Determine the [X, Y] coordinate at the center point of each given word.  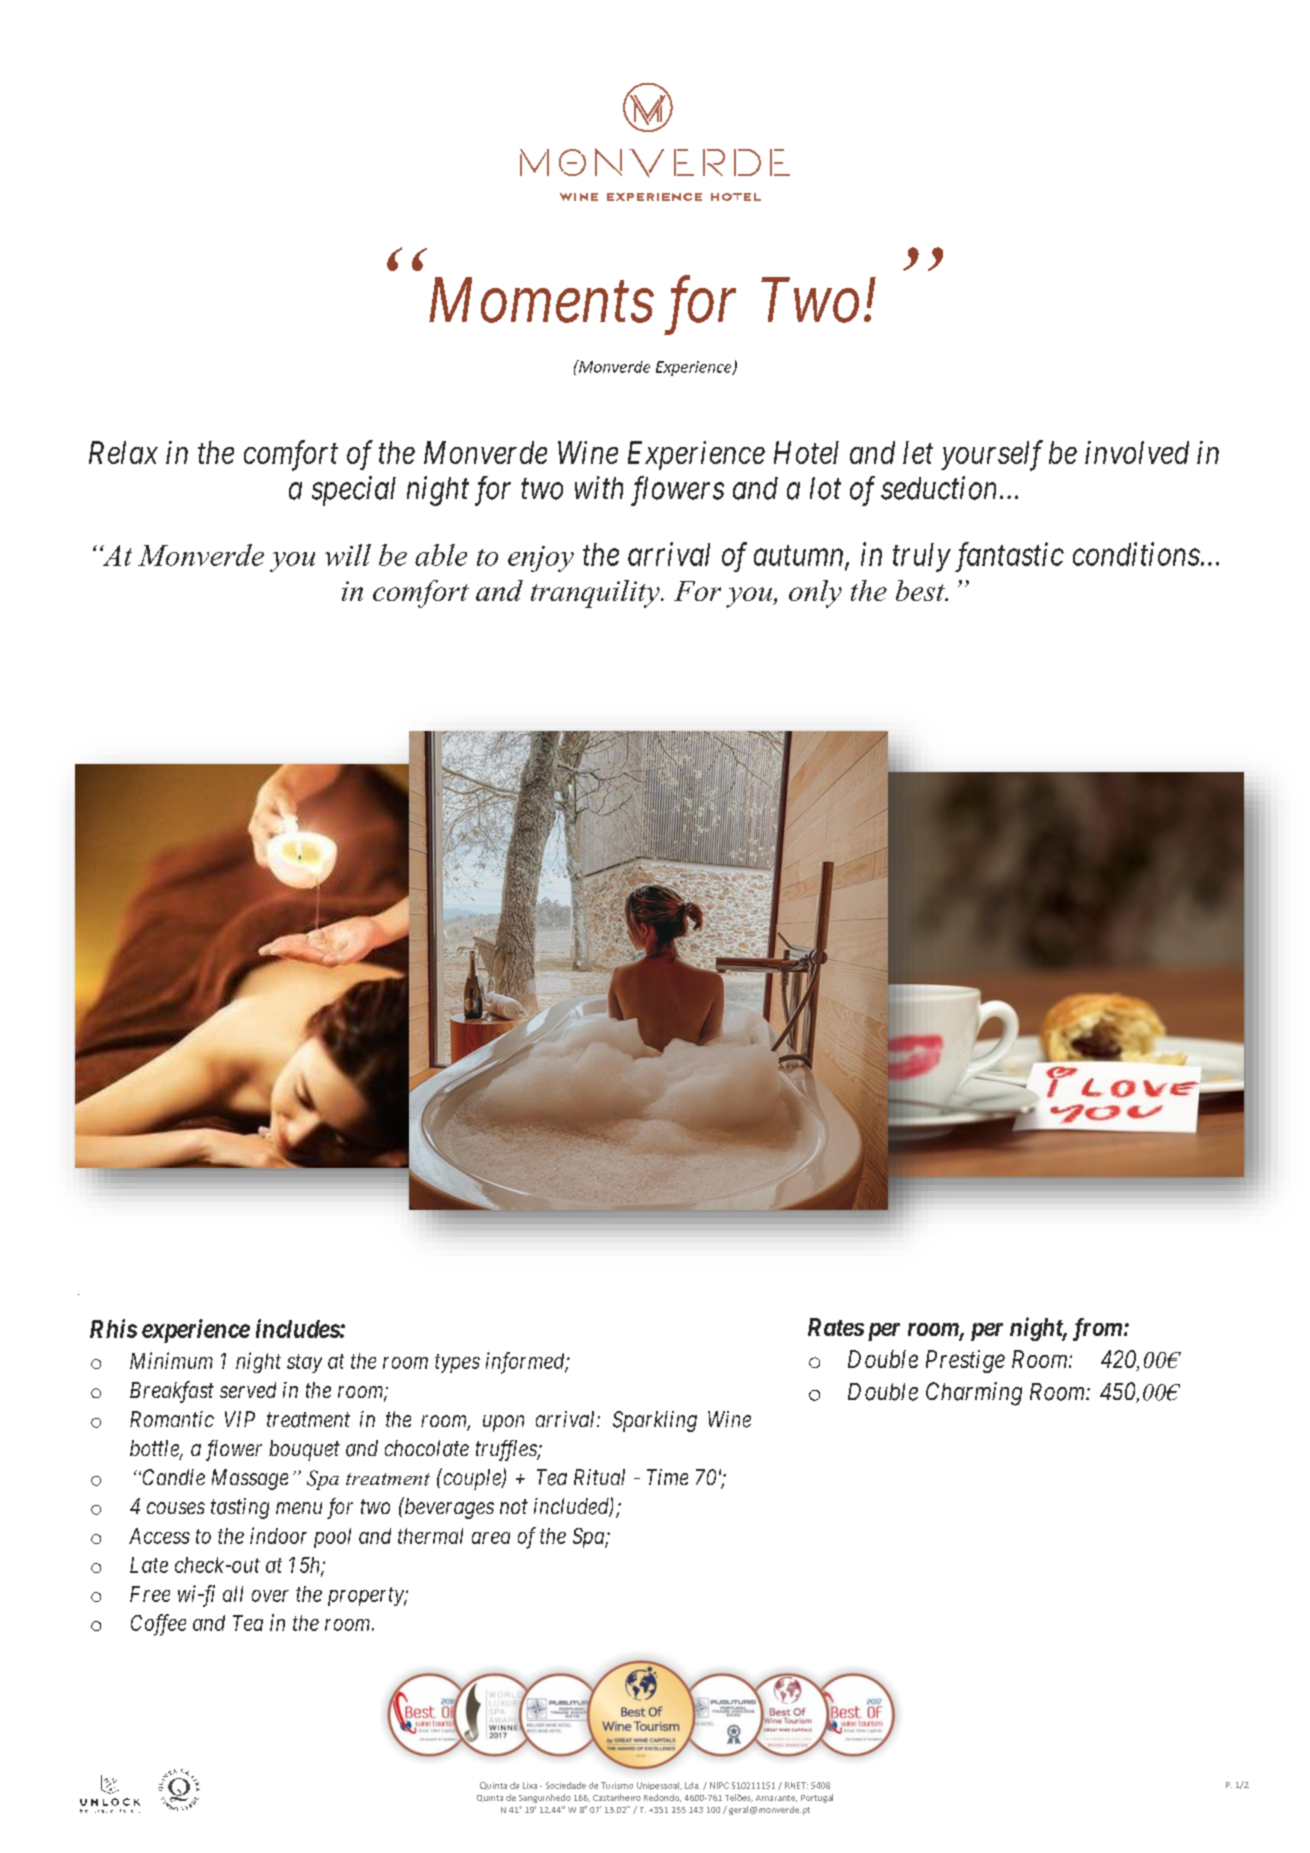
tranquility [596, 594]
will [348, 555]
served [248, 1390]
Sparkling [655, 1421]
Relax [123, 452]
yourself [992, 455]
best [921, 590]
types [457, 1363]
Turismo [617, 1785]
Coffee [158, 1625]
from [1097, 1329]
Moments [541, 301]
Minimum [171, 1360]
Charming [974, 1394]
